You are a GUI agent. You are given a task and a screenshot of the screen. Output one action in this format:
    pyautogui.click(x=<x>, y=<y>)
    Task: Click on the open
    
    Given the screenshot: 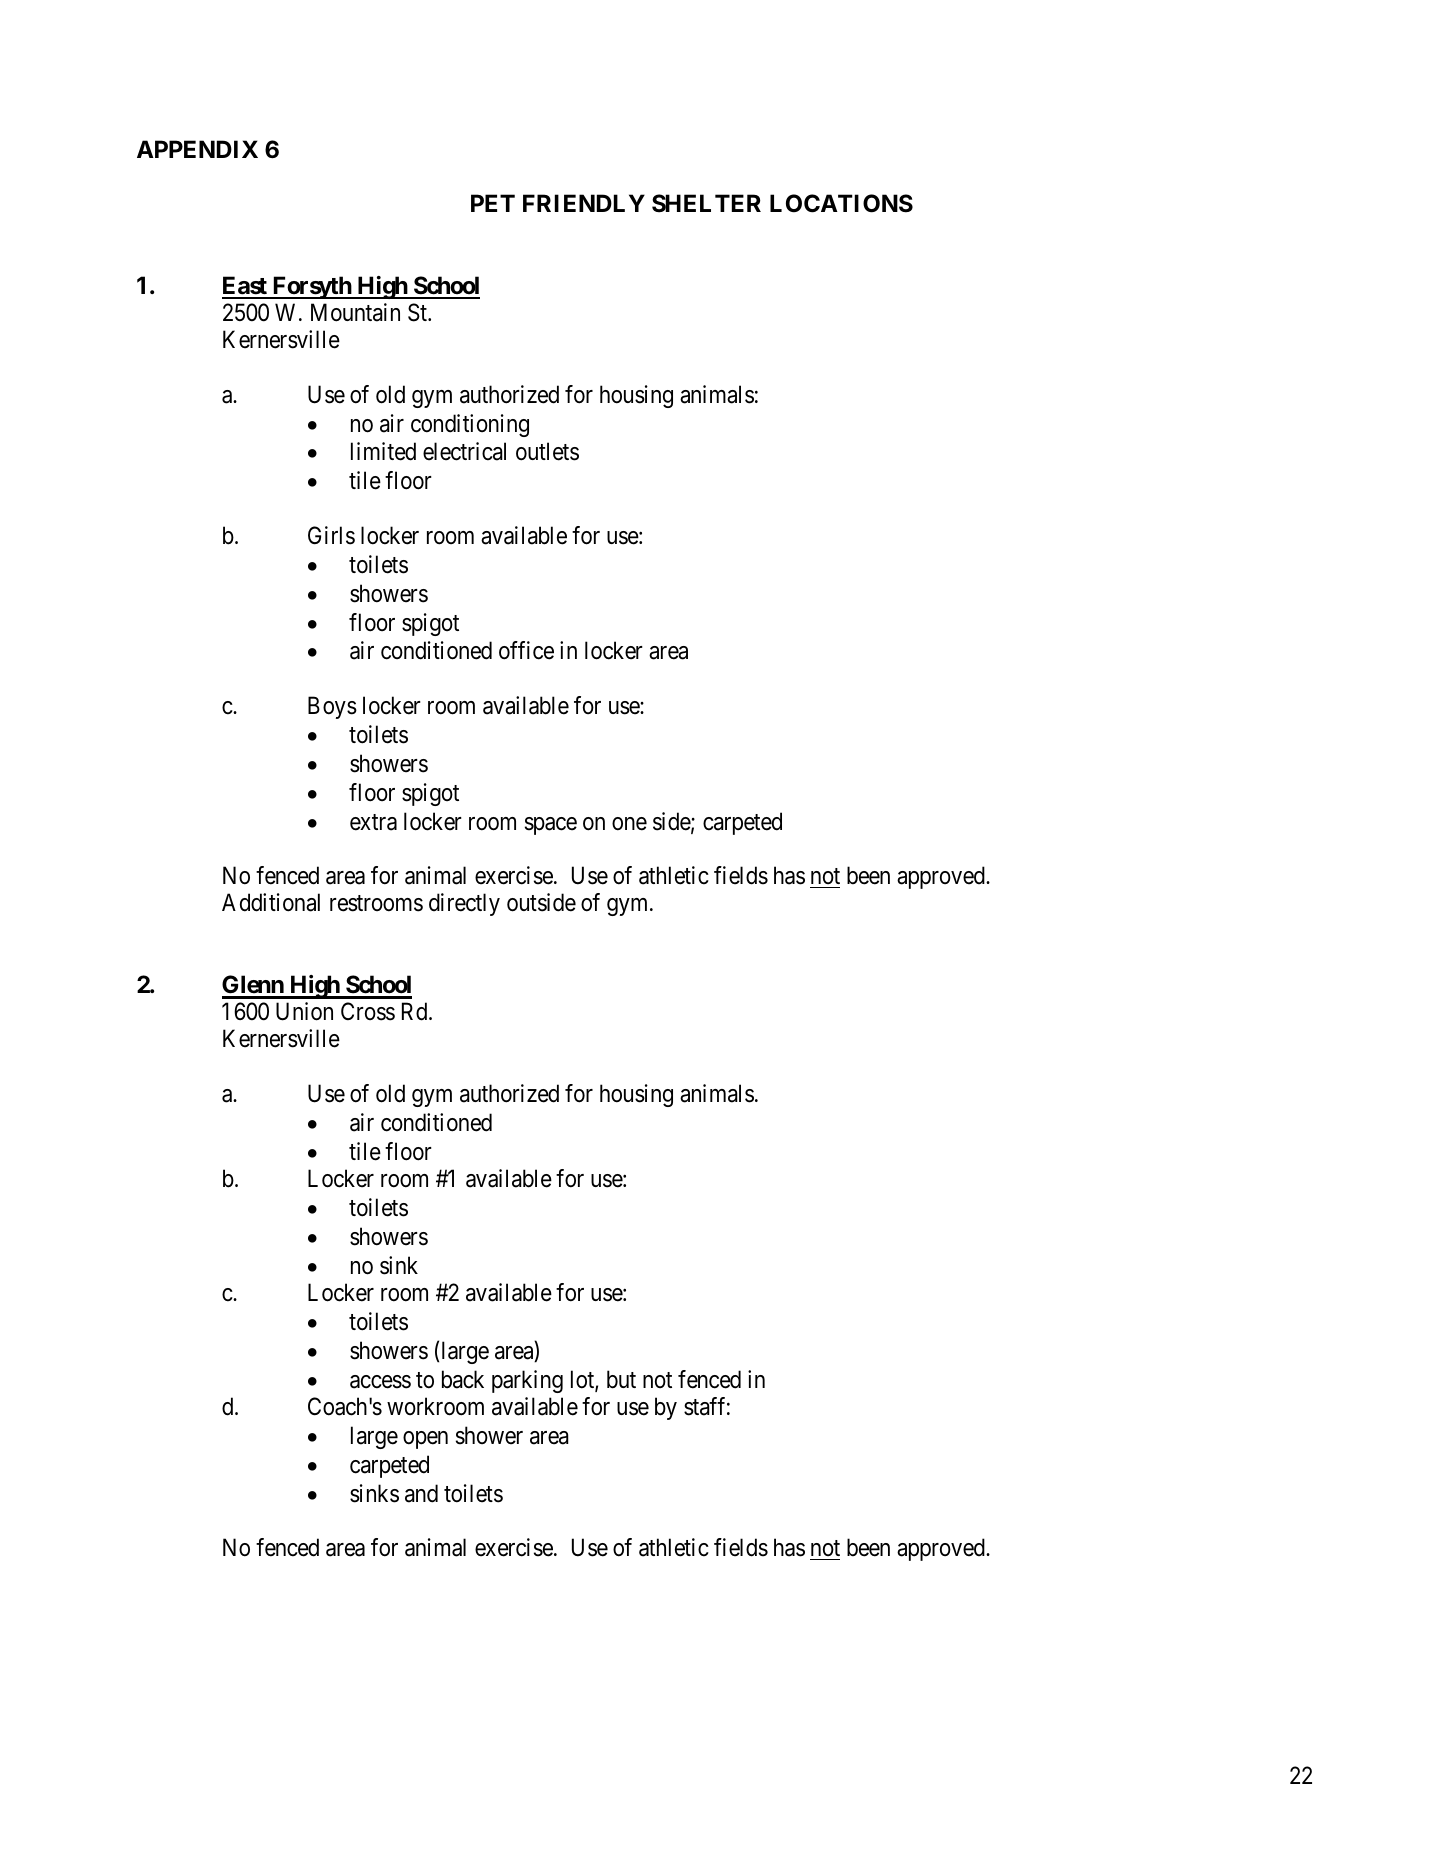 What is the action you would take?
    pyautogui.click(x=425, y=1440)
